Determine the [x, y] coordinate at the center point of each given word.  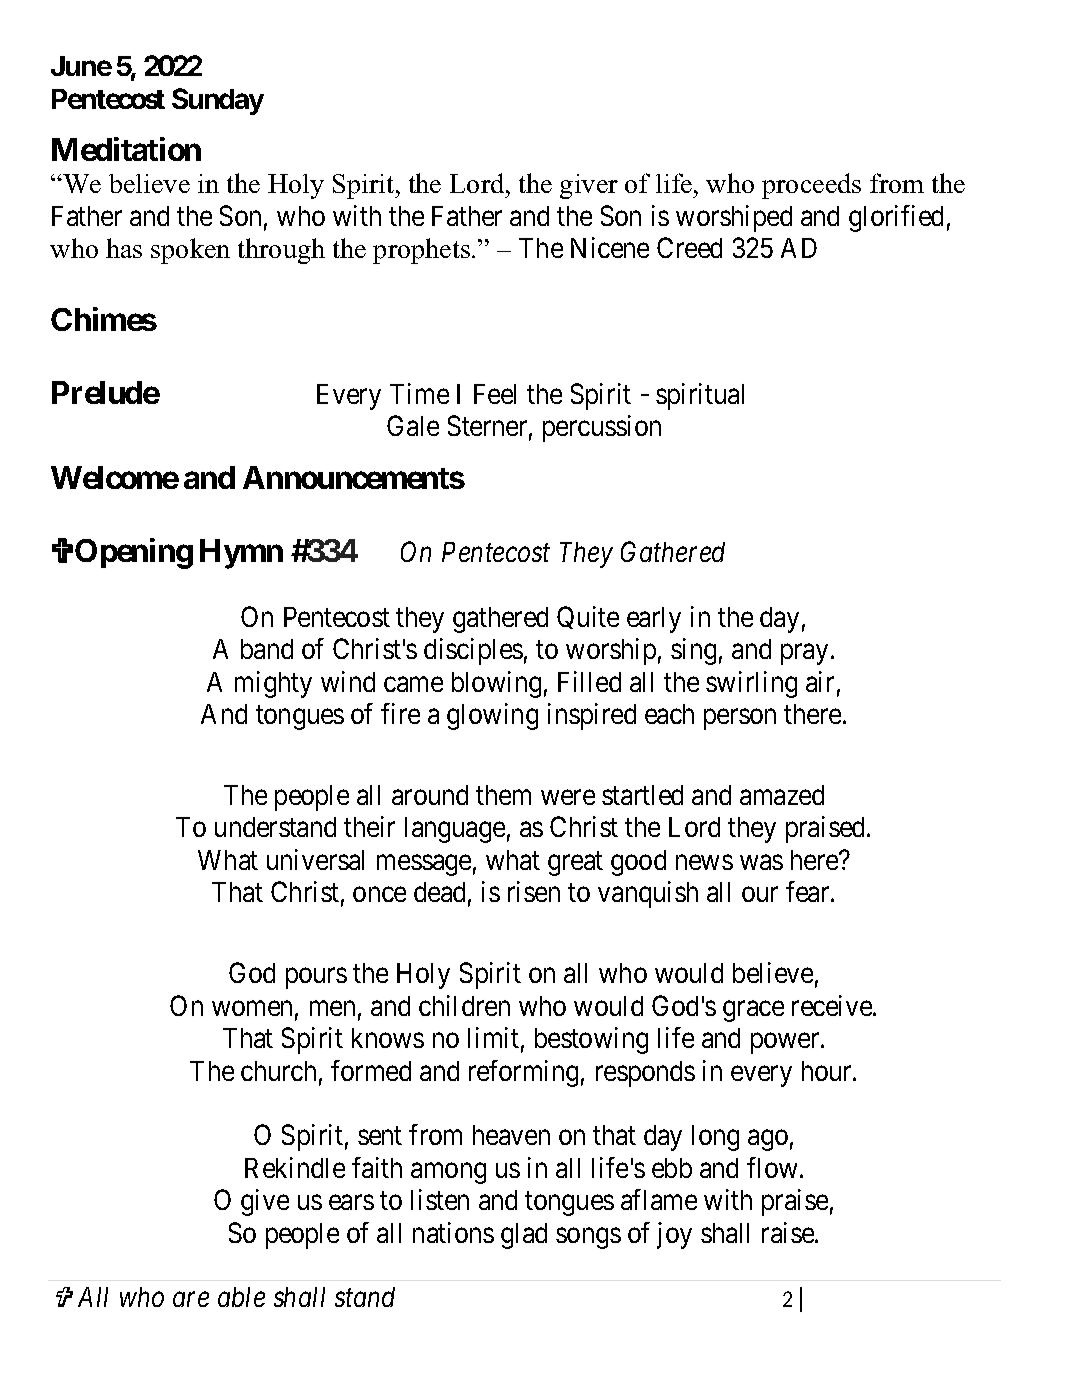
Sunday [218, 101]
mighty [273, 684]
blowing [496, 684]
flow [772, 1167]
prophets [421, 251]
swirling [751, 684]
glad [524, 1236]
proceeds [811, 186]
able [241, 1297]
